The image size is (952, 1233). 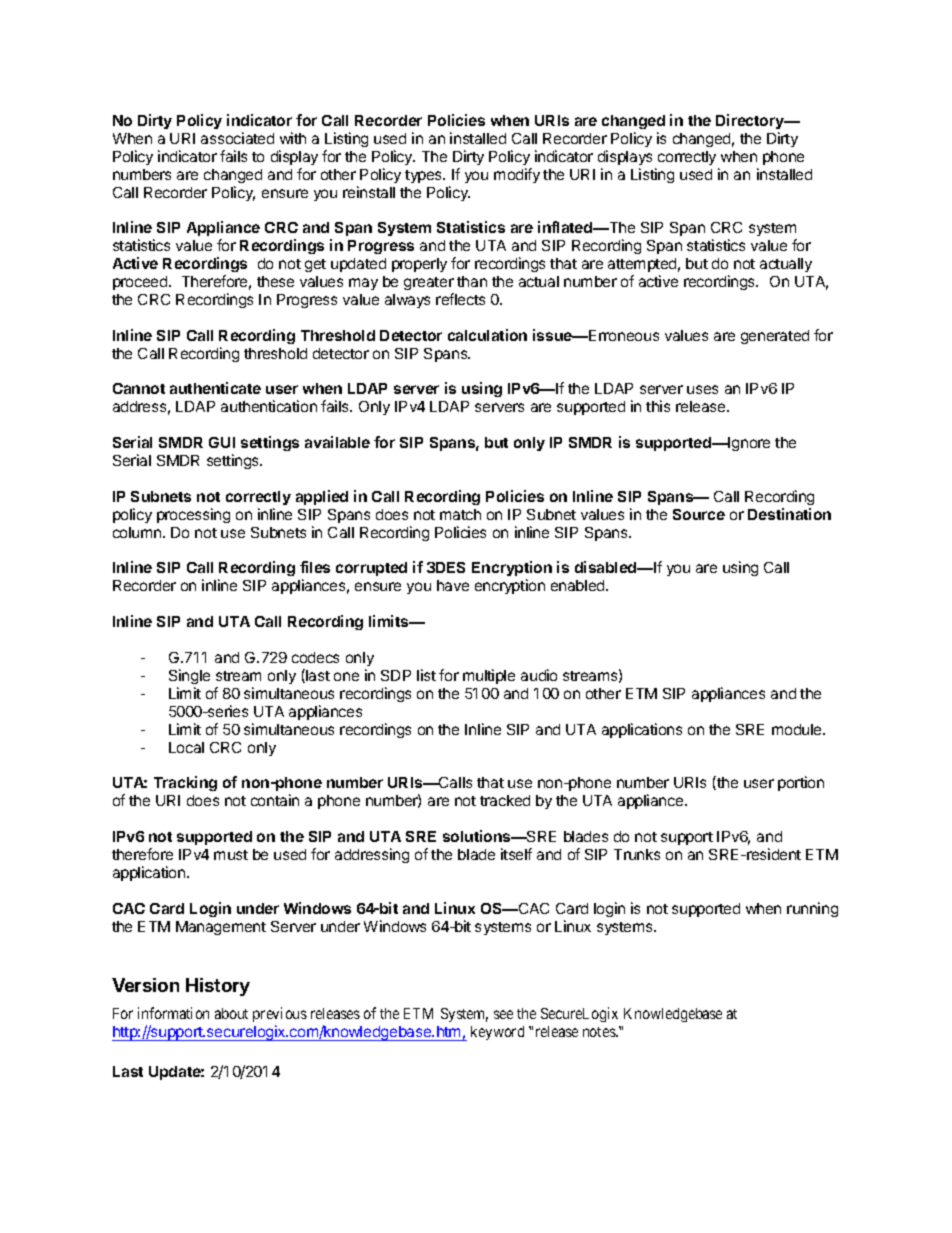 What do you see at coordinates (798, 729) in the screenshot?
I see `module` at bounding box center [798, 729].
